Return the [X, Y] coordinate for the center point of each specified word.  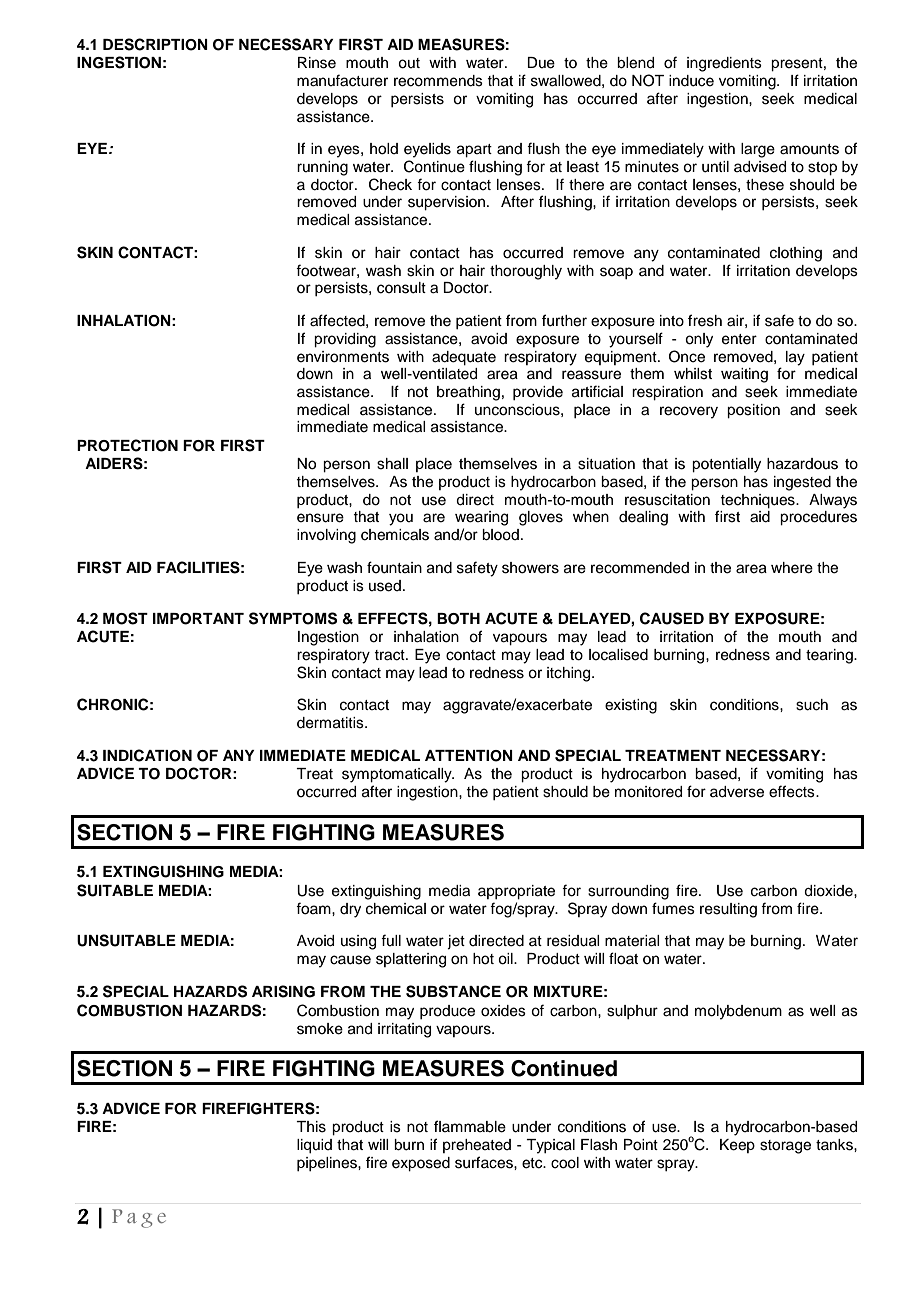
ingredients [724, 64]
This [311, 1127]
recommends [438, 81]
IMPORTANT [198, 619]
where [792, 568]
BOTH [458, 619]
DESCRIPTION [155, 44]
